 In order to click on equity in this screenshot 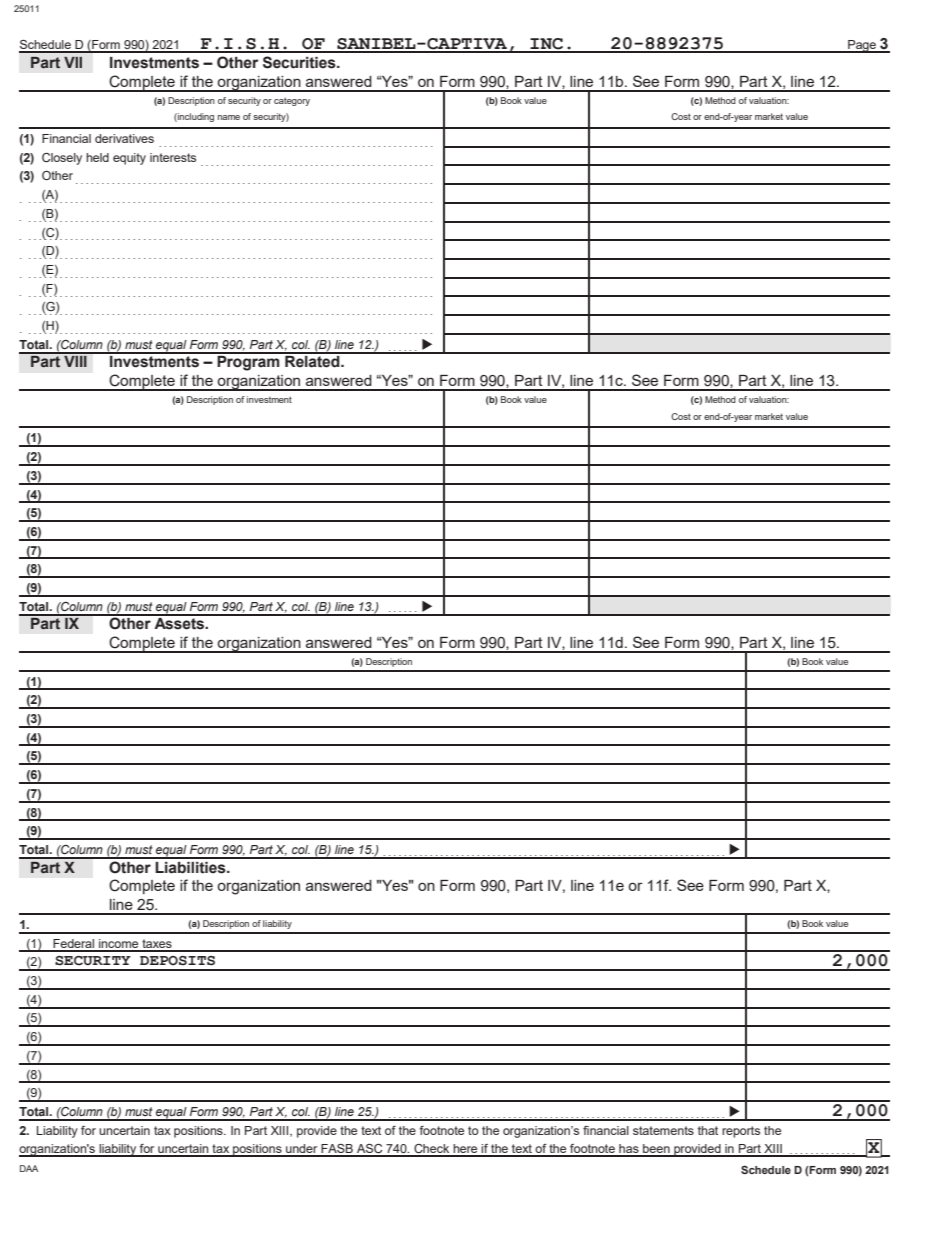, I will do `click(129, 159)`.
